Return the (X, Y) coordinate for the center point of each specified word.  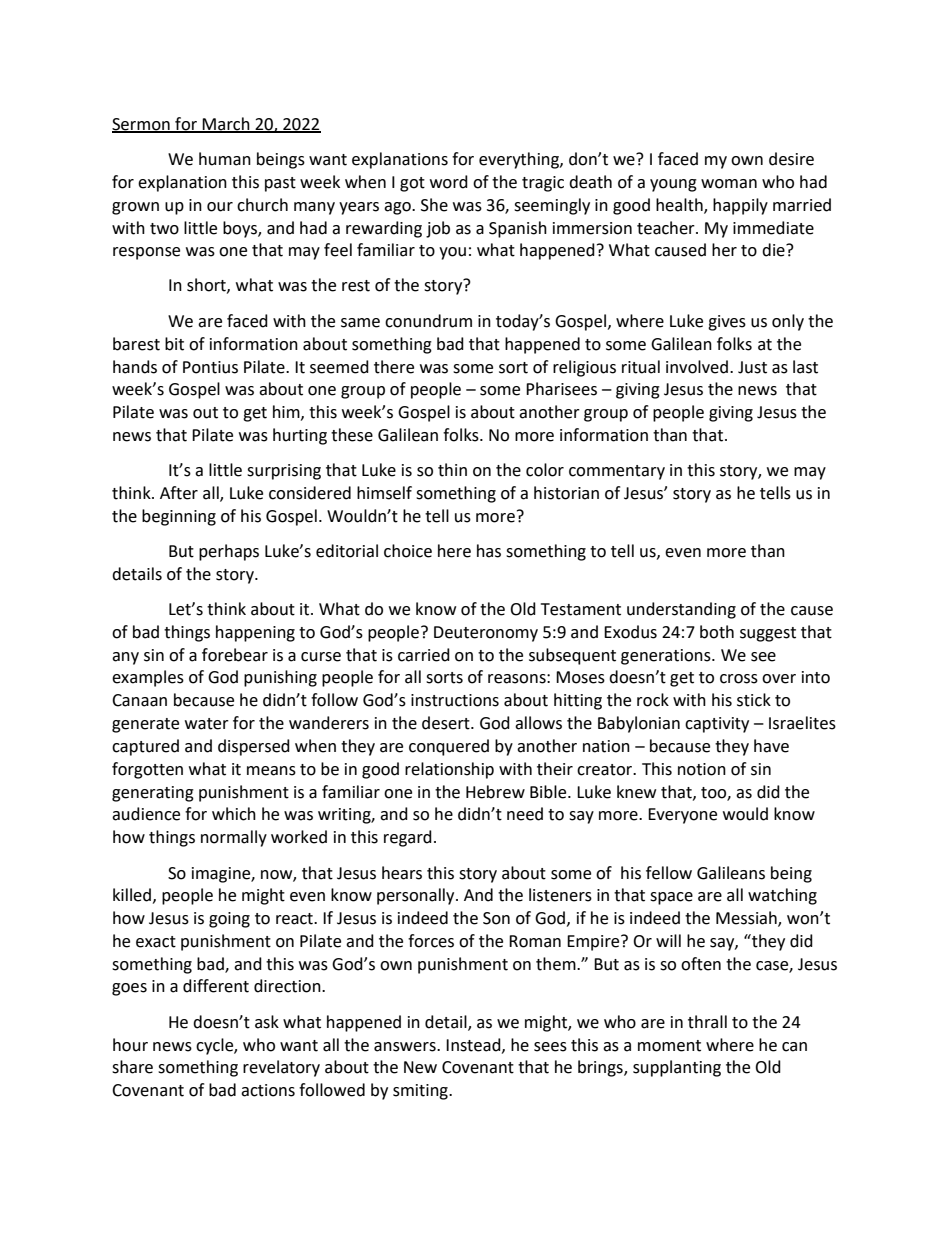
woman (729, 184)
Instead (474, 1045)
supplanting (677, 1068)
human (225, 159)
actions (268, 1090)
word (449, 182)
